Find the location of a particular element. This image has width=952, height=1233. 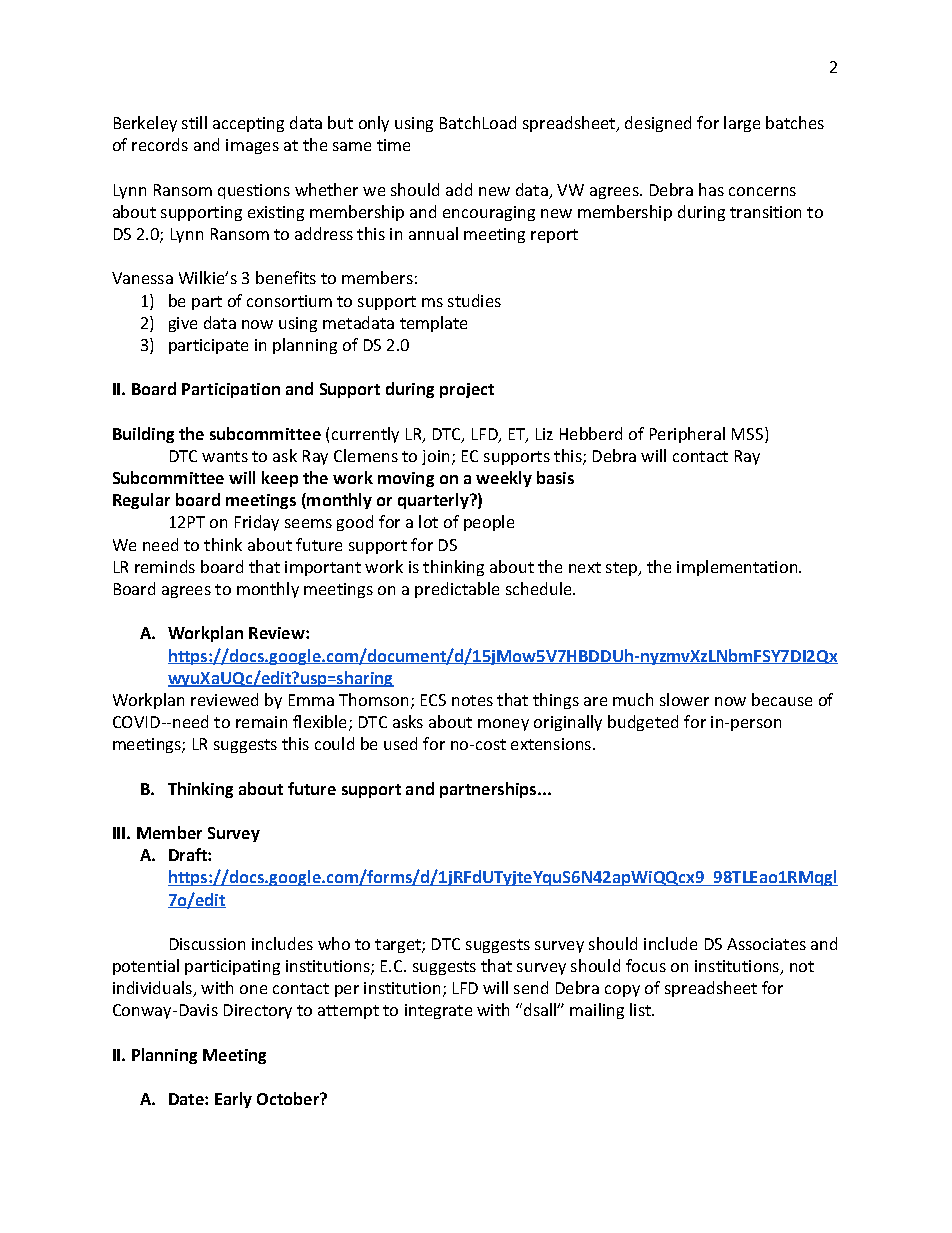

time is located at coordinates (393, 145).
